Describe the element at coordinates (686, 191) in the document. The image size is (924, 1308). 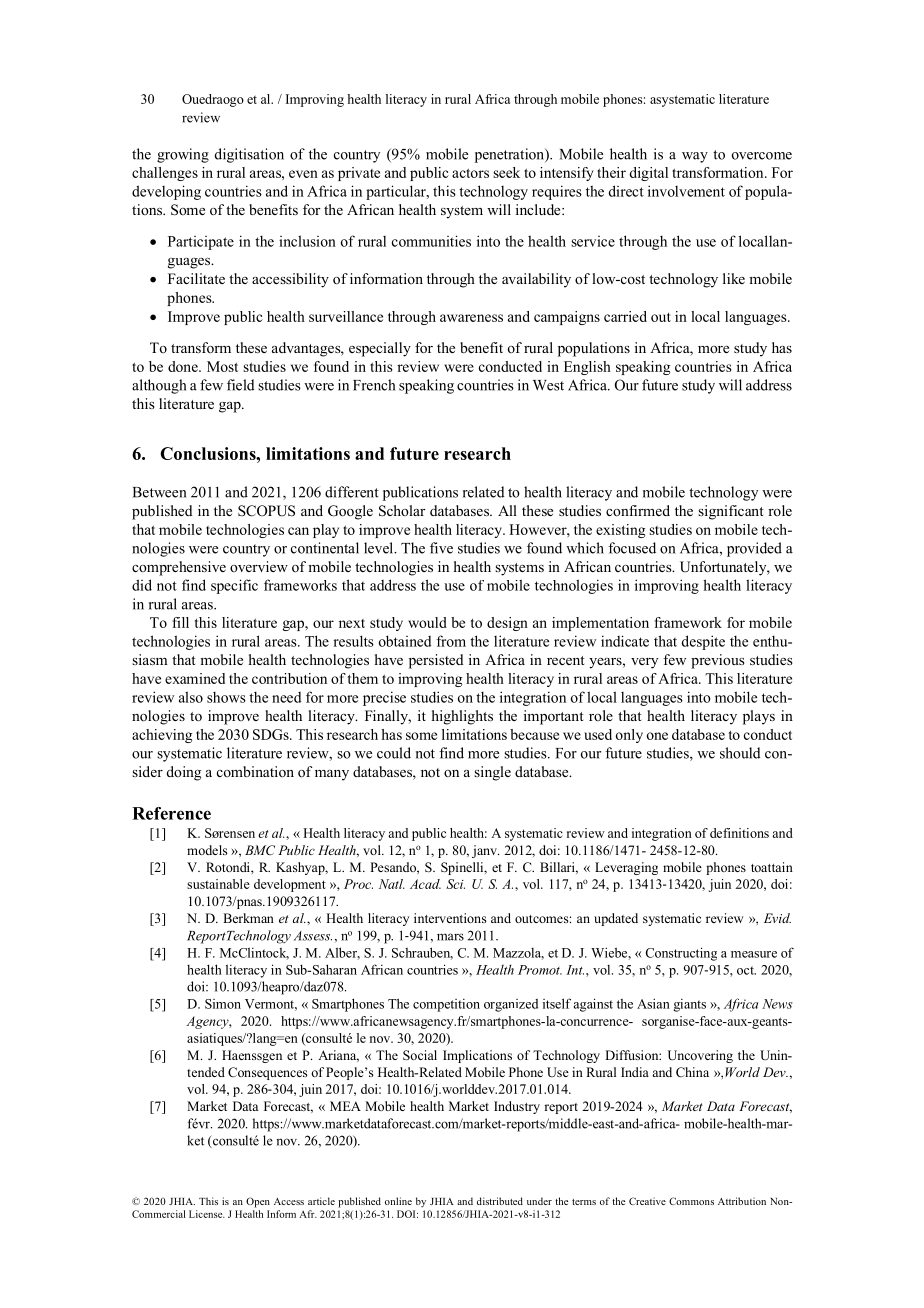
I see `involvement` at that location.
